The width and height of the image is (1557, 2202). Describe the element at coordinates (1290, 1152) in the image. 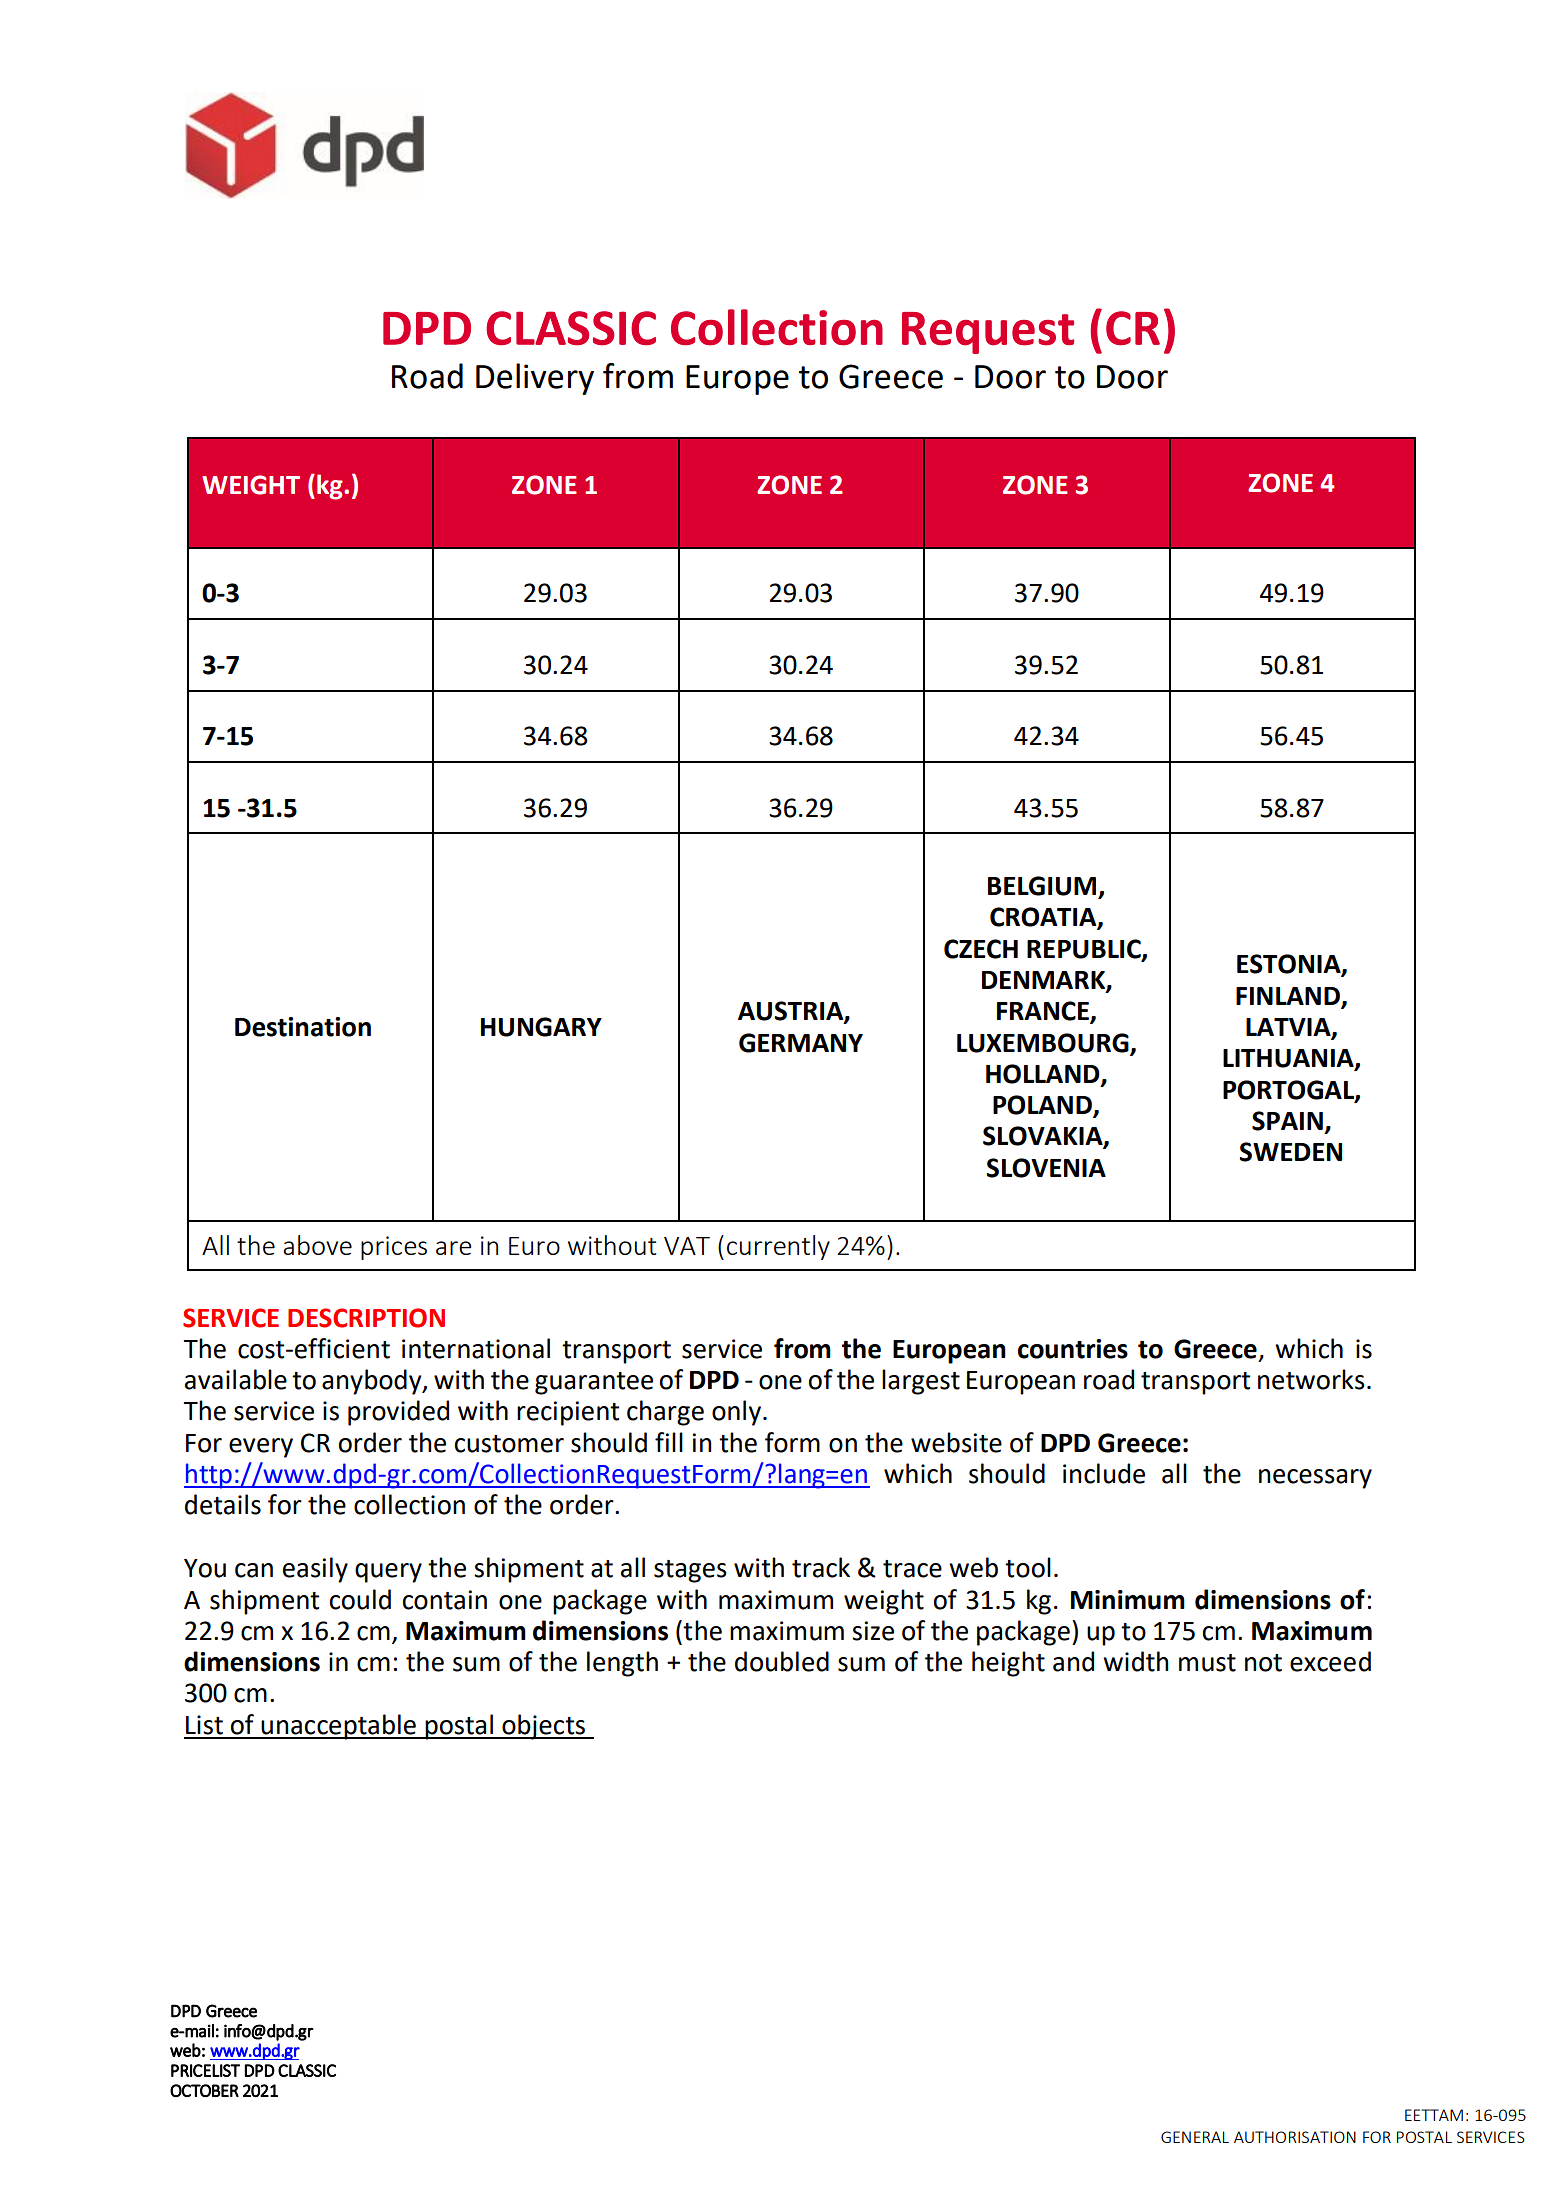

I see `SWEDEN` at that location.
